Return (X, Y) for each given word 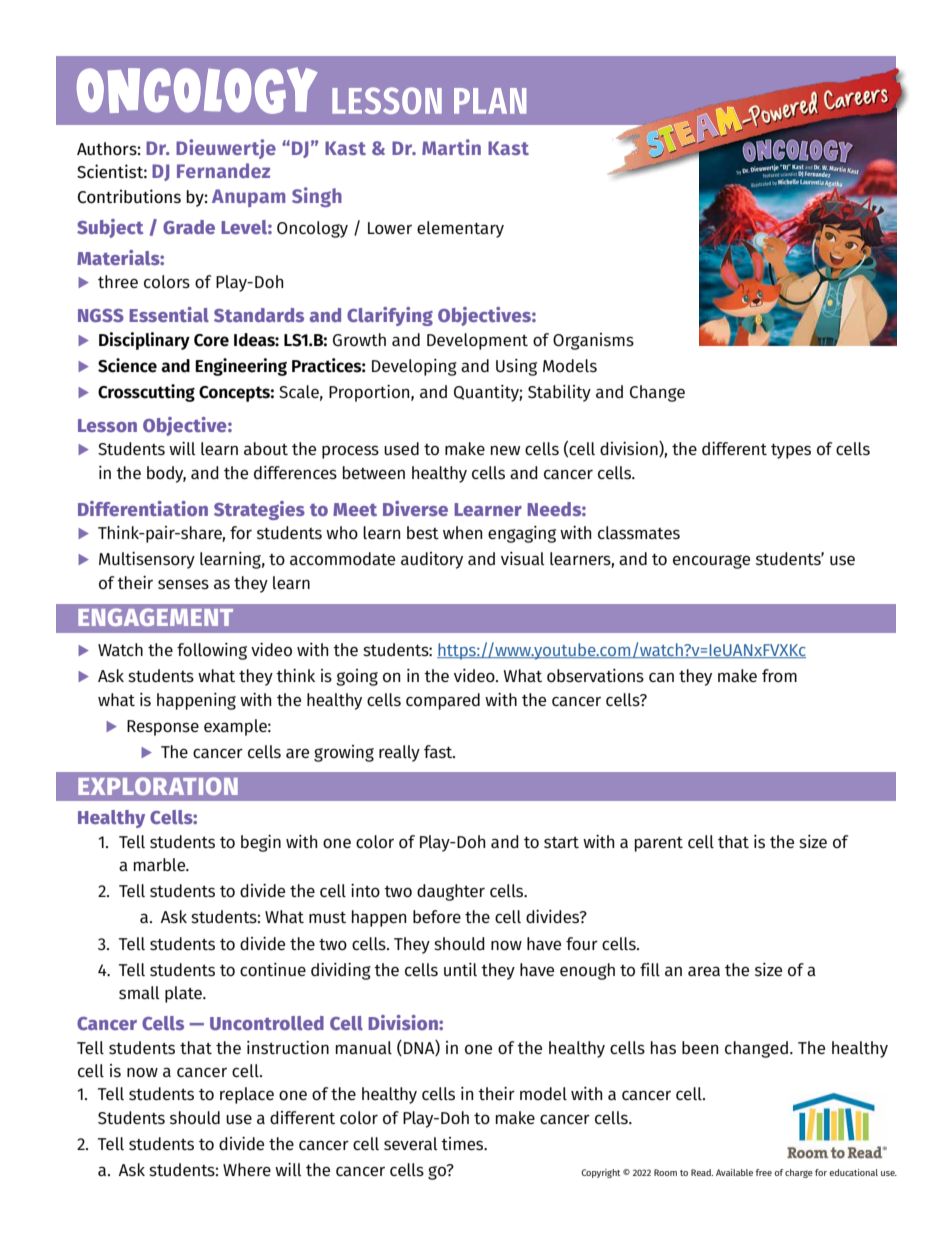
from (779, 675)
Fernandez (223, 170)
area (704, 971)
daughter (451, 892)
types (791, 451)
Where (247, 1169)
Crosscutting (146, 393)
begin (261, 843)
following (212, 651)
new (505, 450)
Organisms (593, 341)
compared (443, 701)
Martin (451, 147)
